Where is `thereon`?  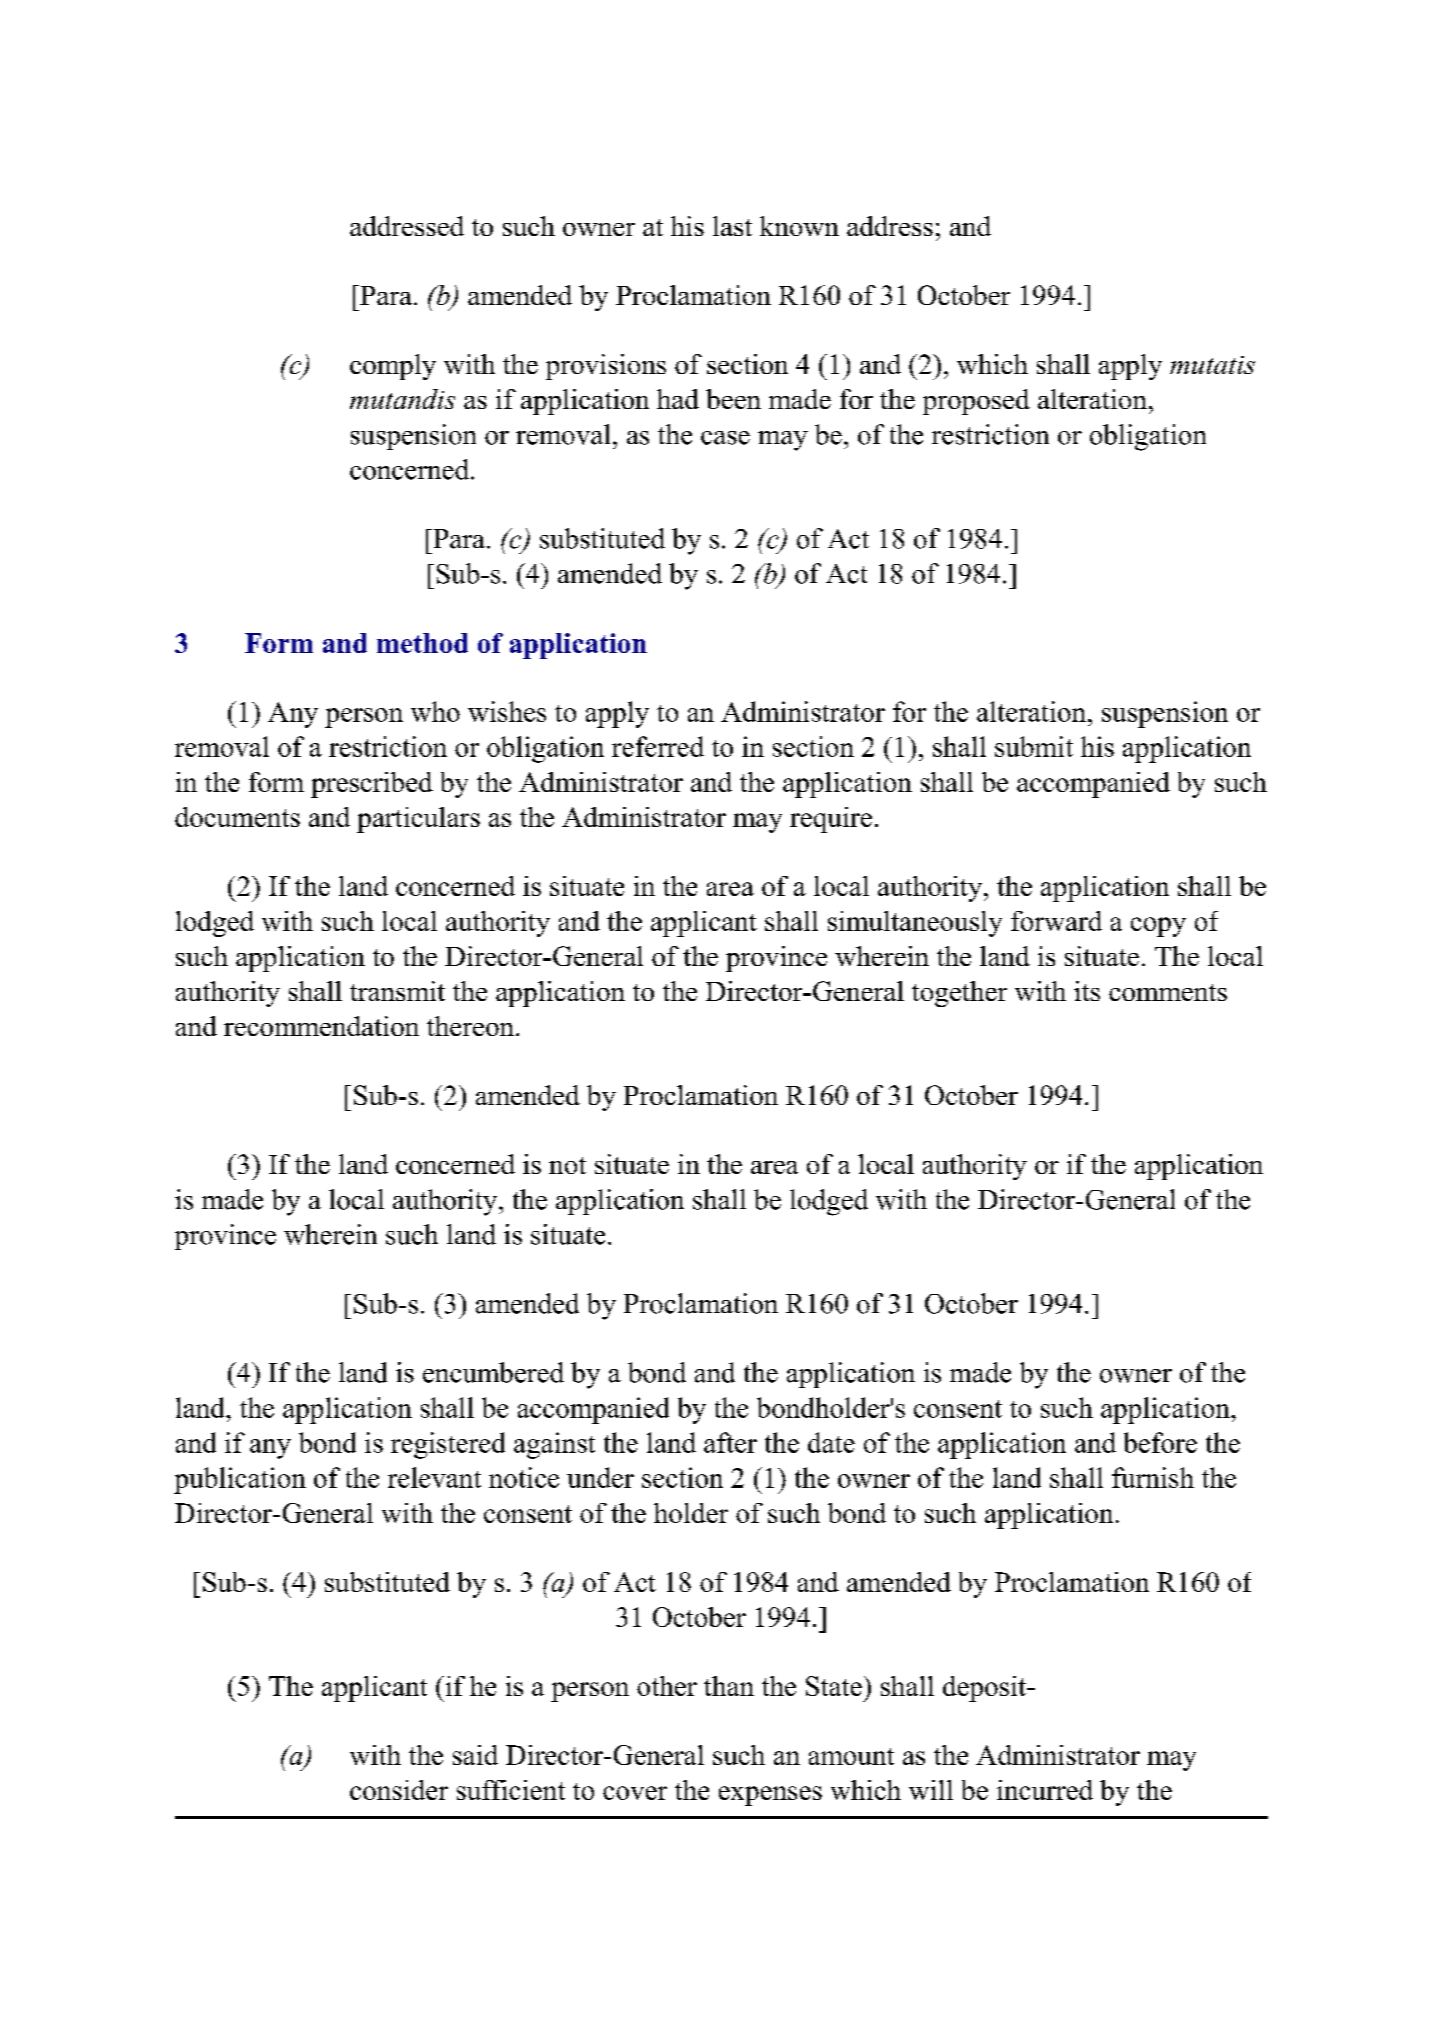 thereon is located at coordinates (470, 1026).
